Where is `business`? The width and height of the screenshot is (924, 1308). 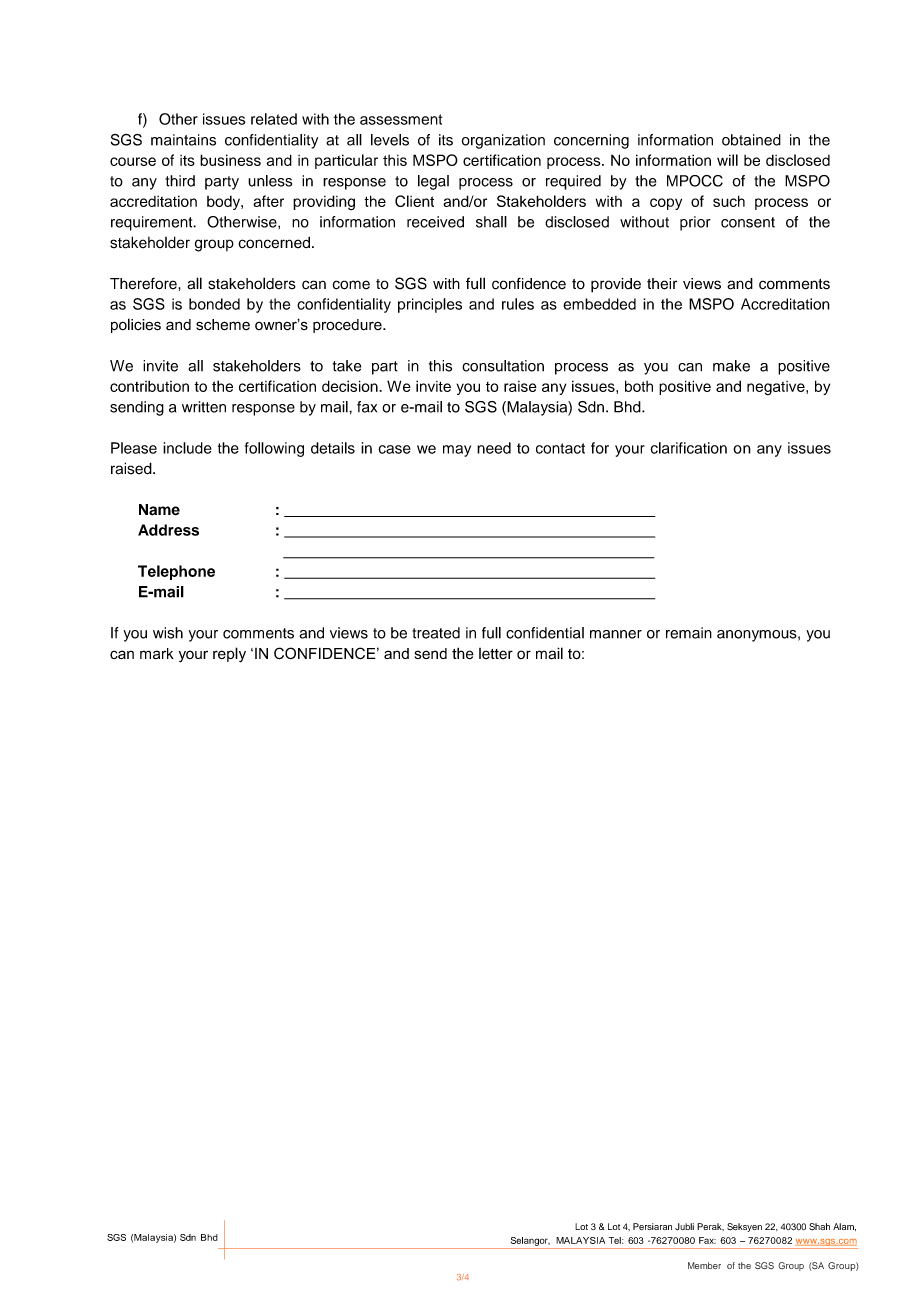
business is located at coordinates (230, 160).
